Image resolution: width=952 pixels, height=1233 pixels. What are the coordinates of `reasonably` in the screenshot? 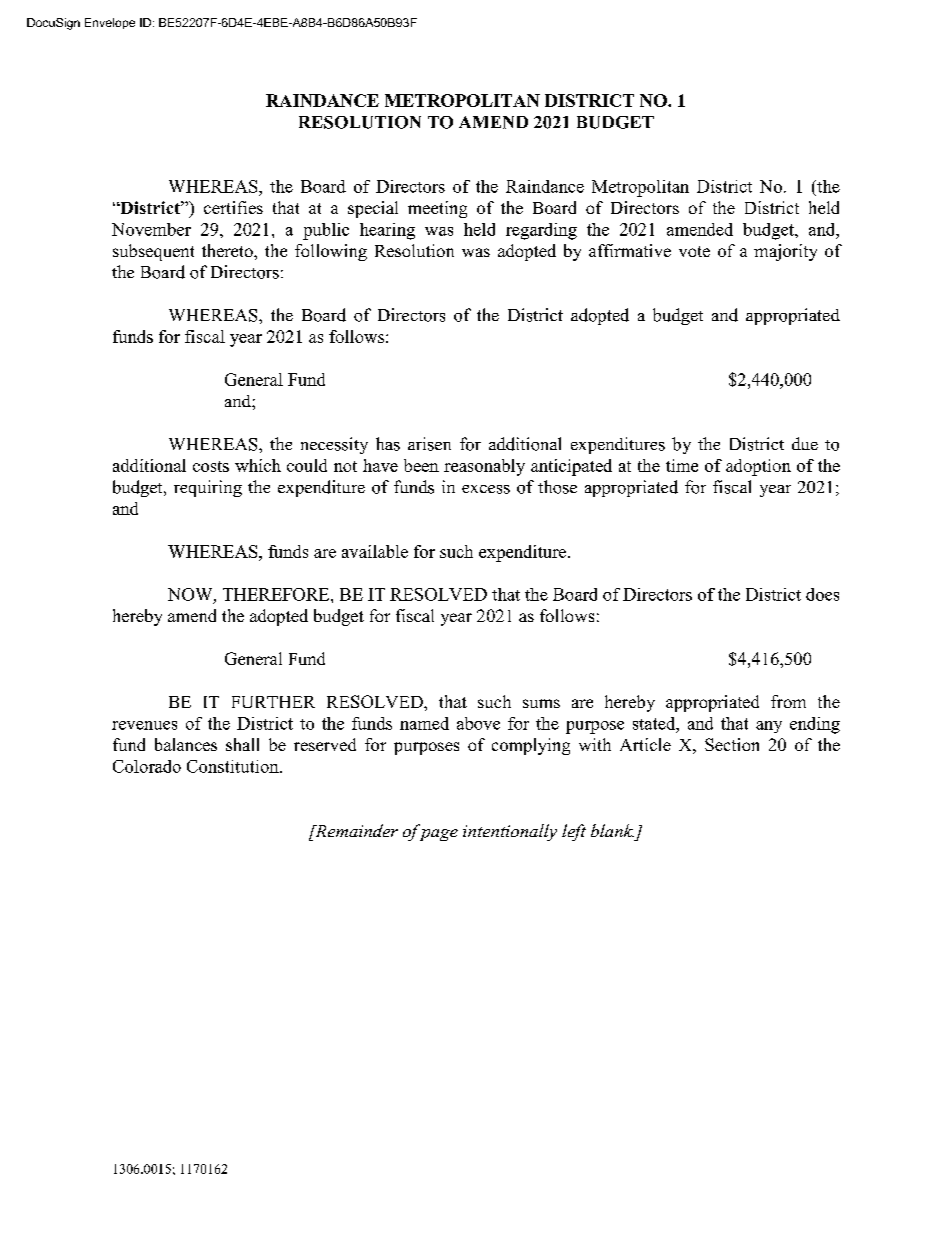 It's located at (484, 467).
